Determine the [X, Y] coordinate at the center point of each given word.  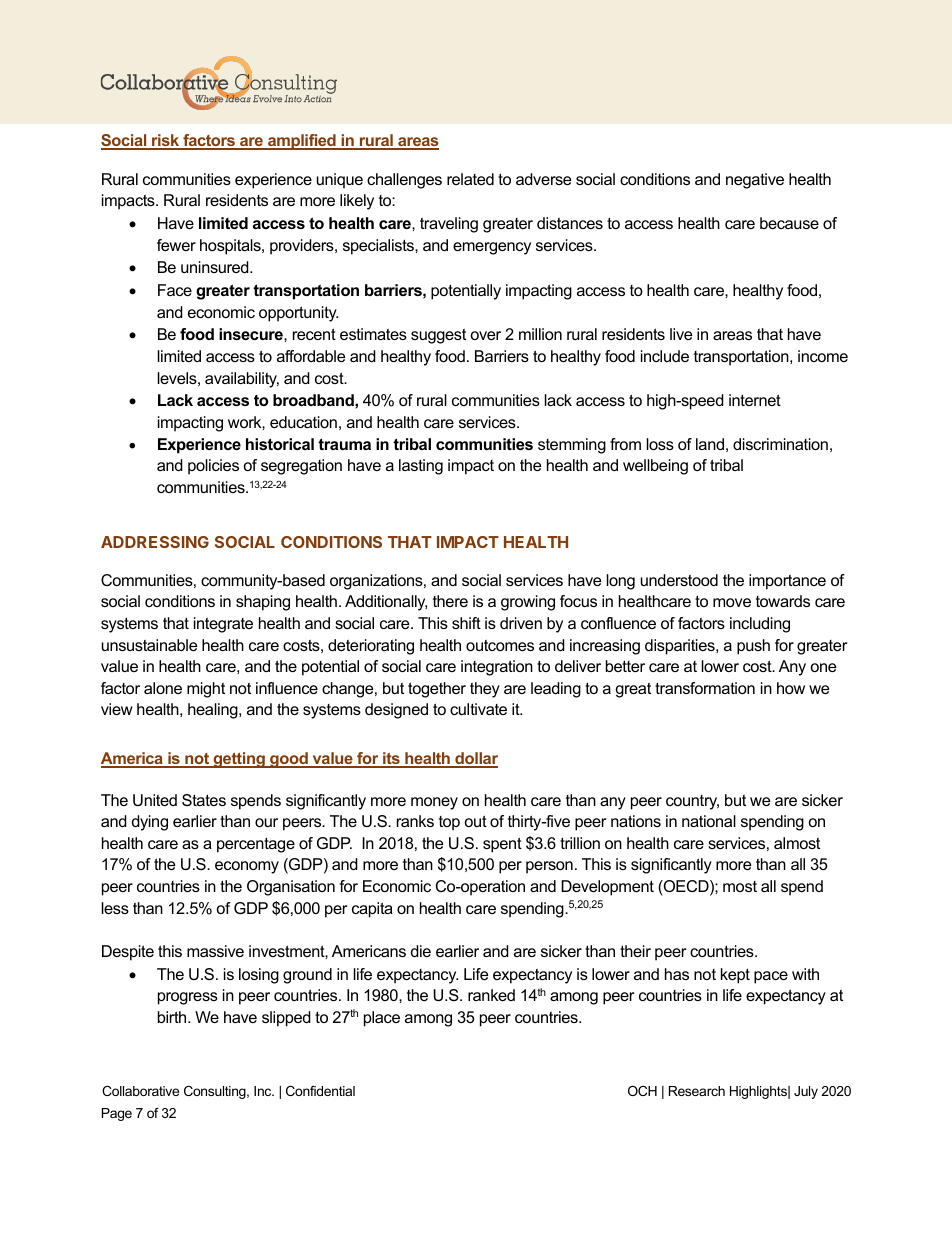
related [470, 179]
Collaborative [140, 1091]
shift [466, 623]
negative [755, 181]
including [760, 625]
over [486, 335]
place [382, 1019]
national [709, 821]
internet [755, 400]
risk [166, 141]
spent [502, 845]
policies [213, 467]
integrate [223, 625]
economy [247, 867]
